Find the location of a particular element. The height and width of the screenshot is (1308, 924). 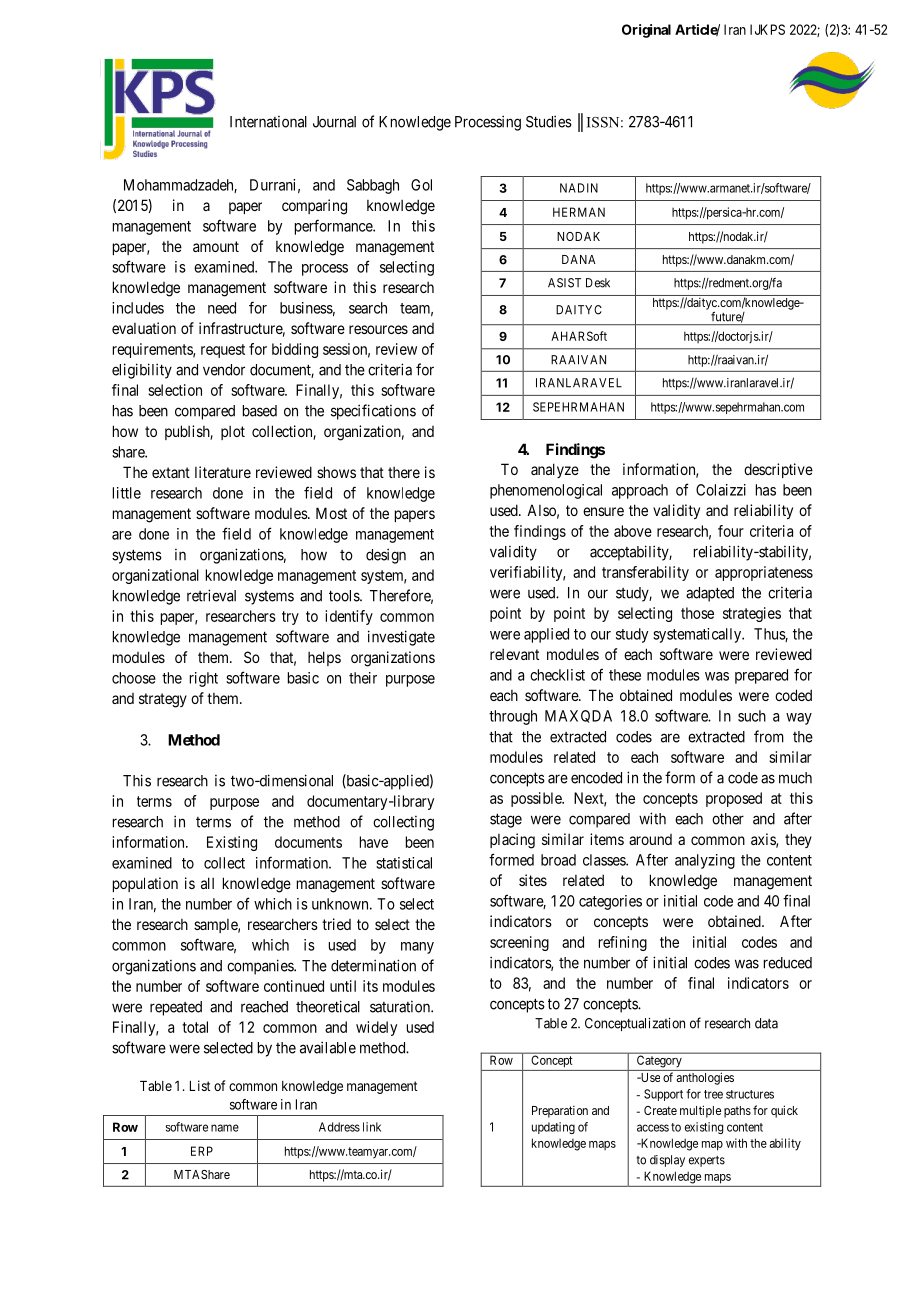

Original is located at coordinates (646, 31).
